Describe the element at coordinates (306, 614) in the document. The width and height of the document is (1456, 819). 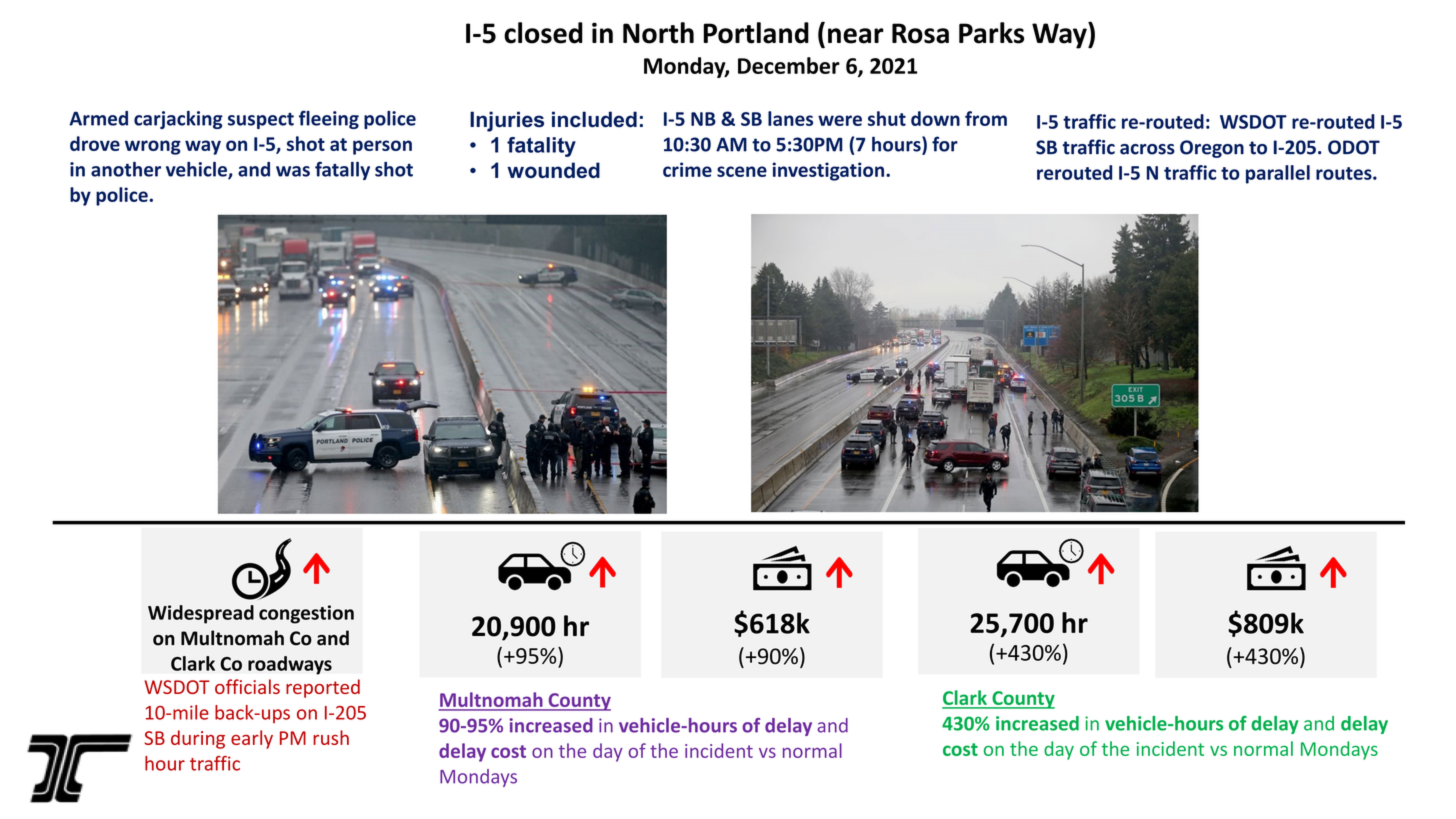
I see `congestion` at that location.
